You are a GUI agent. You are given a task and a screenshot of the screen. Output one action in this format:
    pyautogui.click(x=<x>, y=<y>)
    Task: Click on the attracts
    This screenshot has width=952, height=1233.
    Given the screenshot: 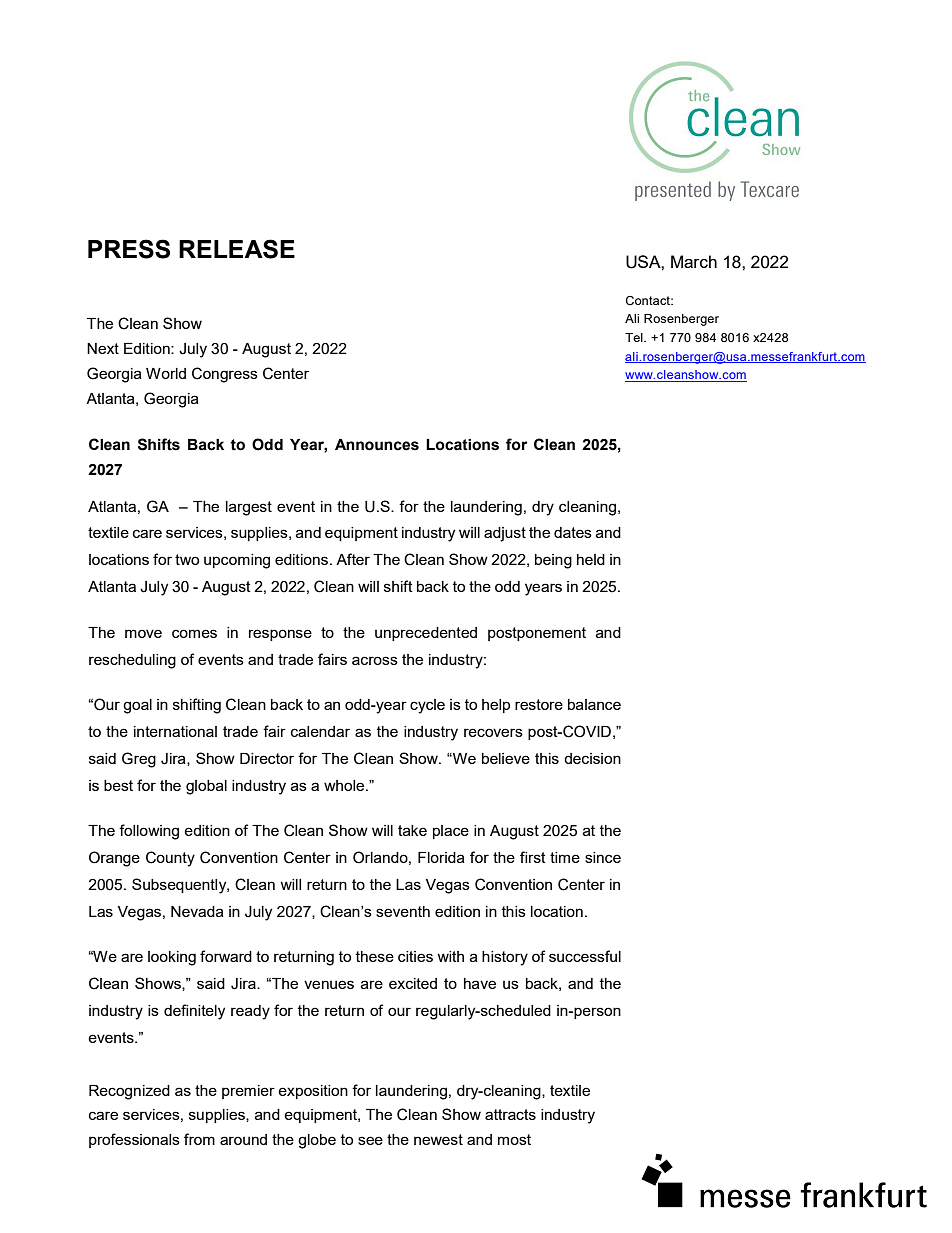 What is the action you would take?
    pyautogui.click(x=510, y=1114)
